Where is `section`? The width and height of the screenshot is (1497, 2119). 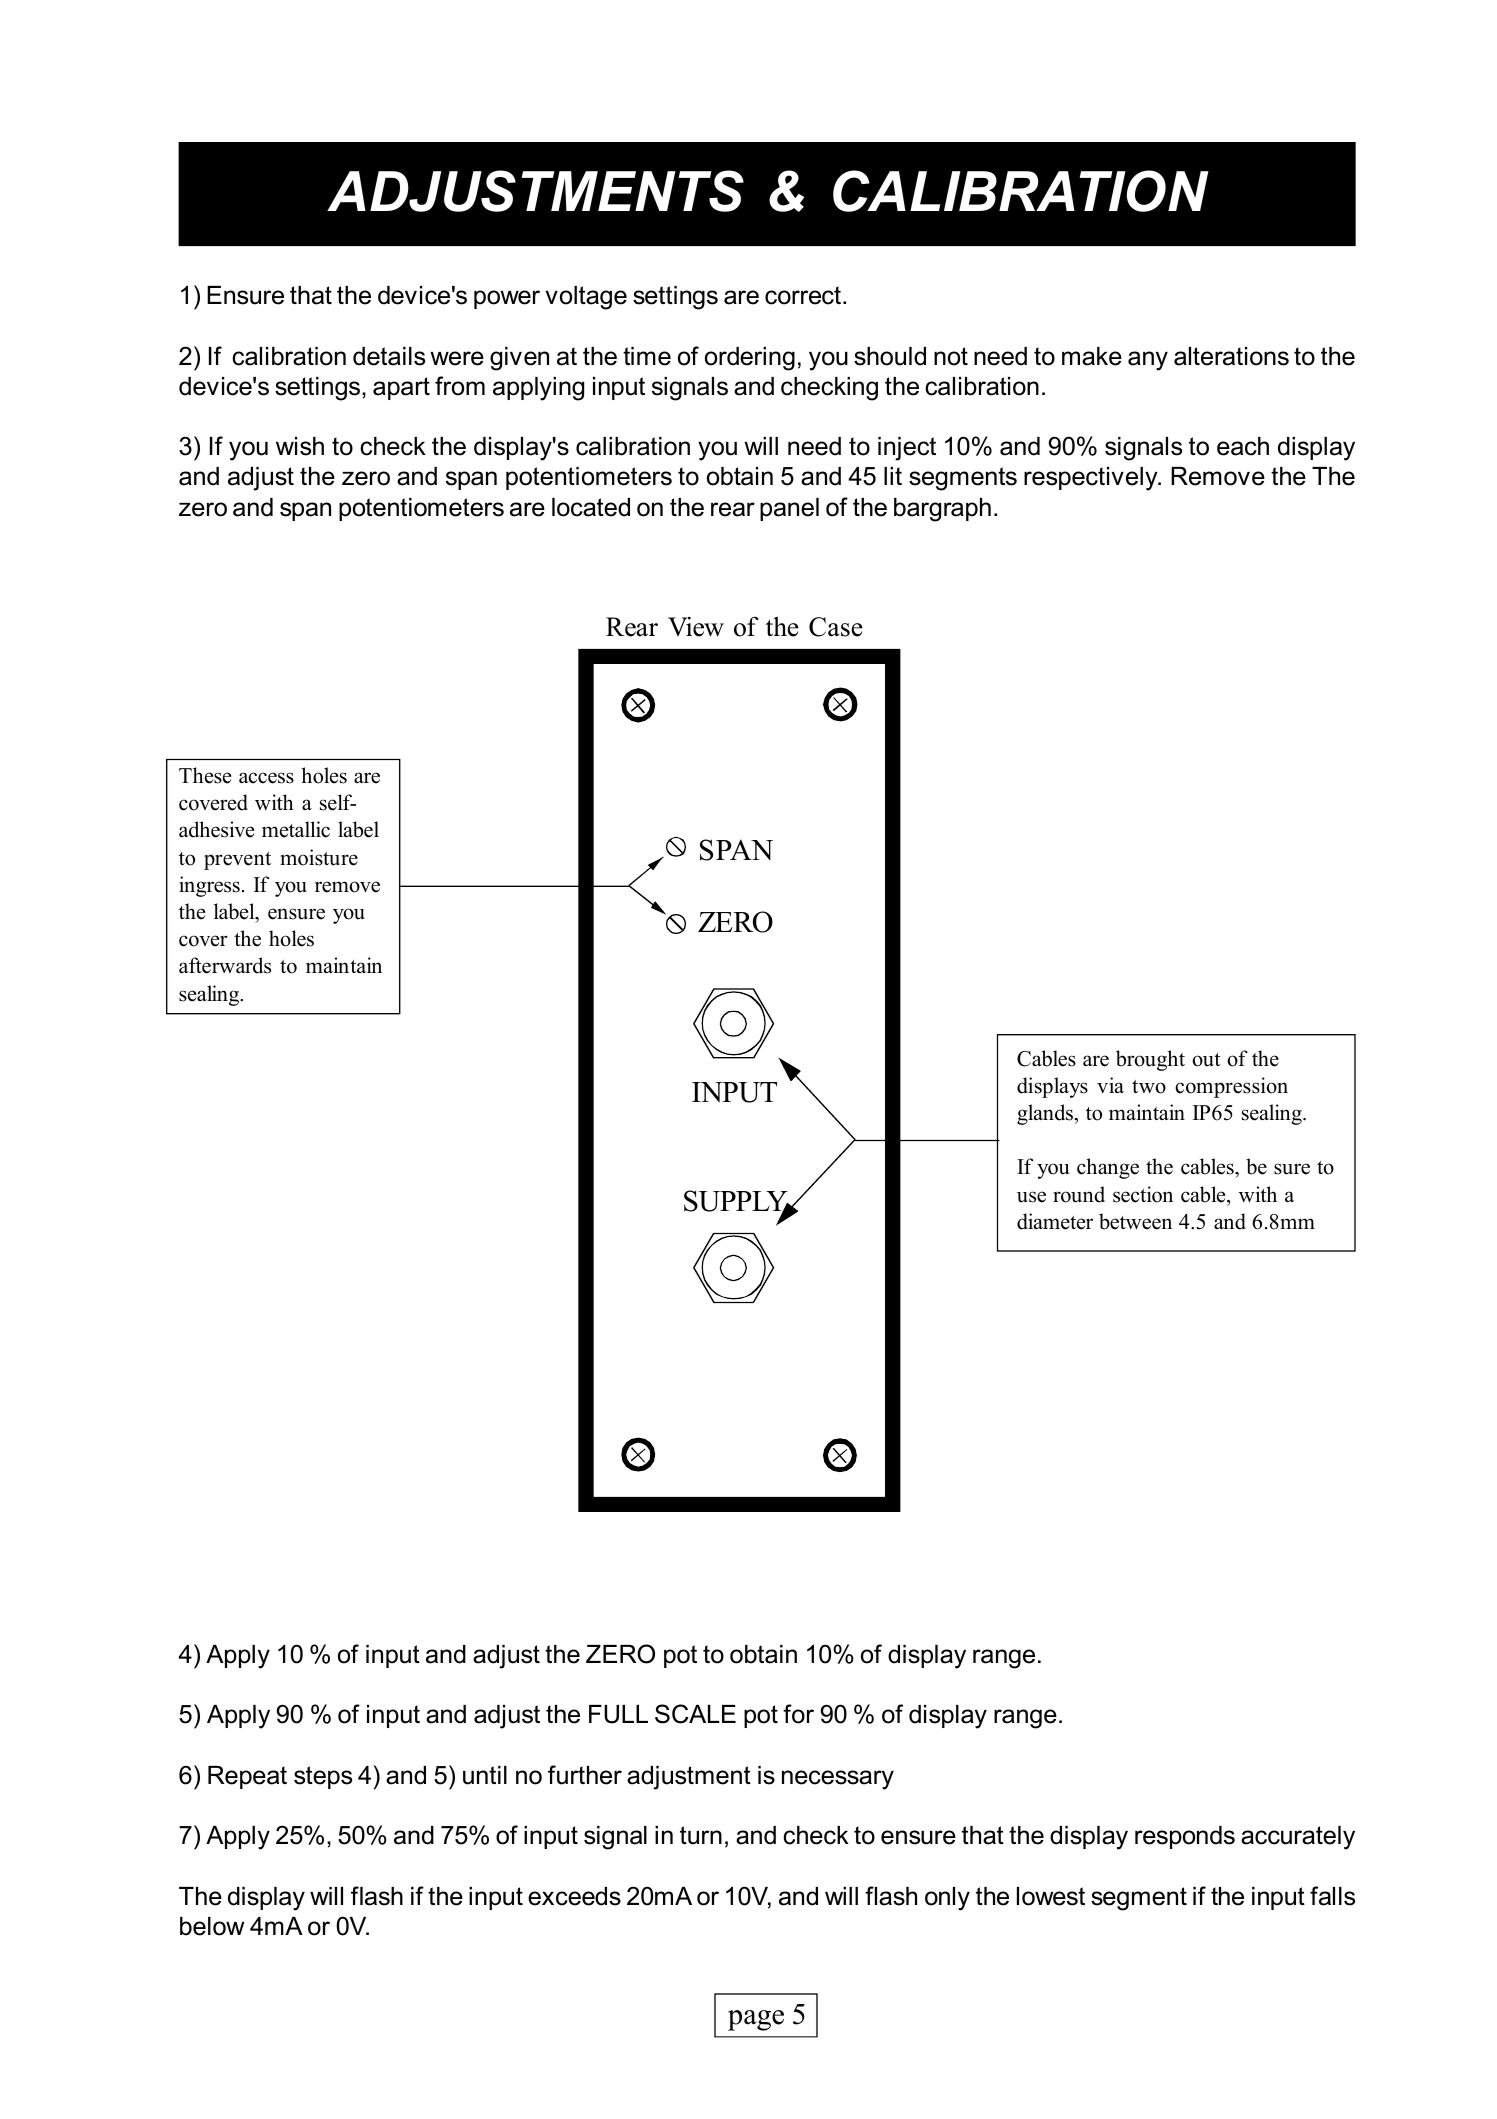 section is located at coordinates (1143, 1194).
